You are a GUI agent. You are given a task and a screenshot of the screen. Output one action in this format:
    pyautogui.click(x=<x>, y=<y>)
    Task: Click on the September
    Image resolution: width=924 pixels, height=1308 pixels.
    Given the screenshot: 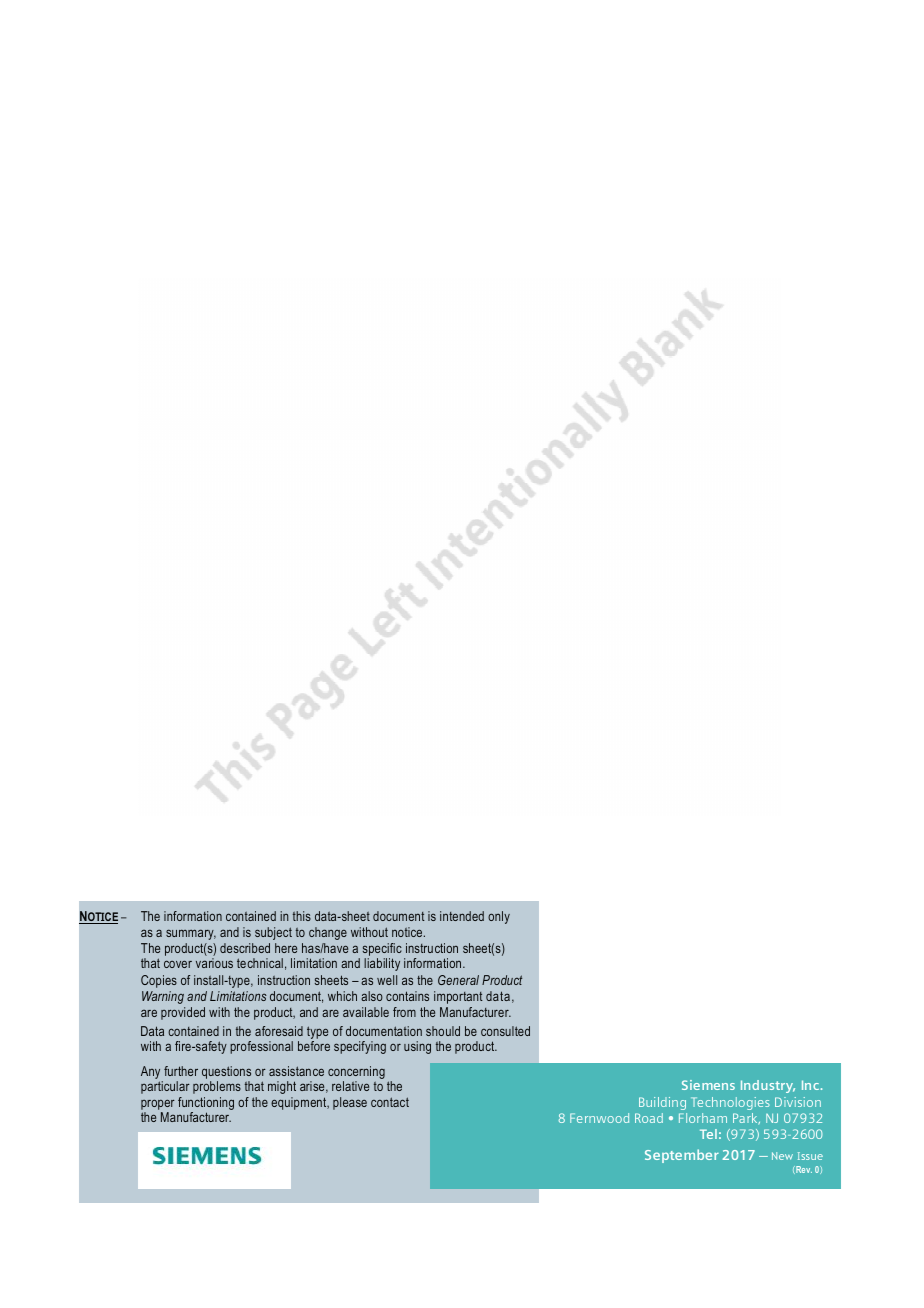 What is the action you would take?
    pyautogui.click(x=682, y=1156)
